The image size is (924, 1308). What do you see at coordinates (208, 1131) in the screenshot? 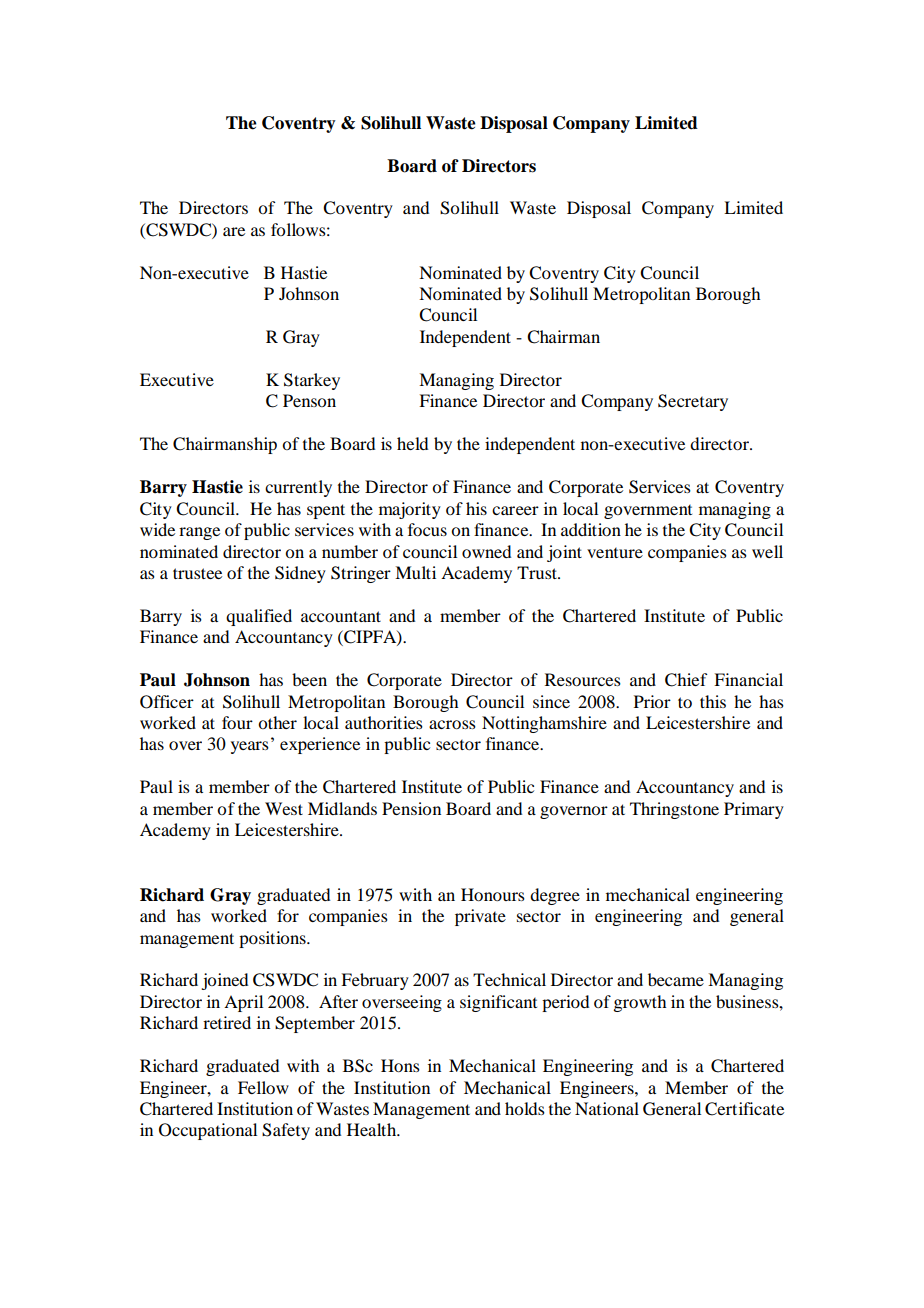
I see `Occupational` at bounding box center [208, 1131].
